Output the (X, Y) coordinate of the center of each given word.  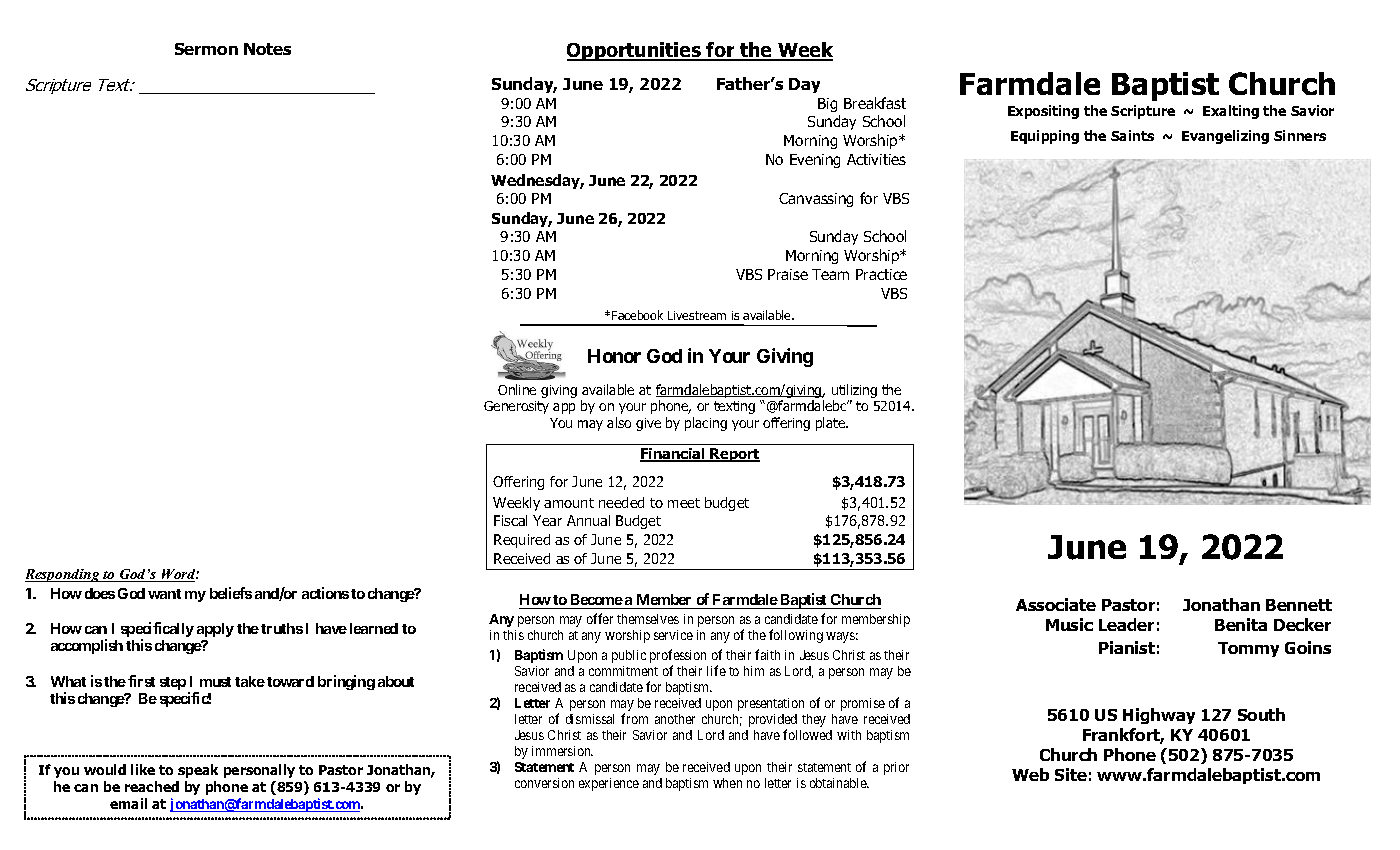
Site (1071, 774)
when (727, 783)
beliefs (231, 593)
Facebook (637, 315)
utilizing (854, 391)
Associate (1056, 604)
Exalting (1231, 112)
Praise (788, 274)
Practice (881, 274)
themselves (648, 619)
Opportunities (635, 51)
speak (198, 771)
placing (706, 424)
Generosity (516, 407)
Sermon (206, 49)
